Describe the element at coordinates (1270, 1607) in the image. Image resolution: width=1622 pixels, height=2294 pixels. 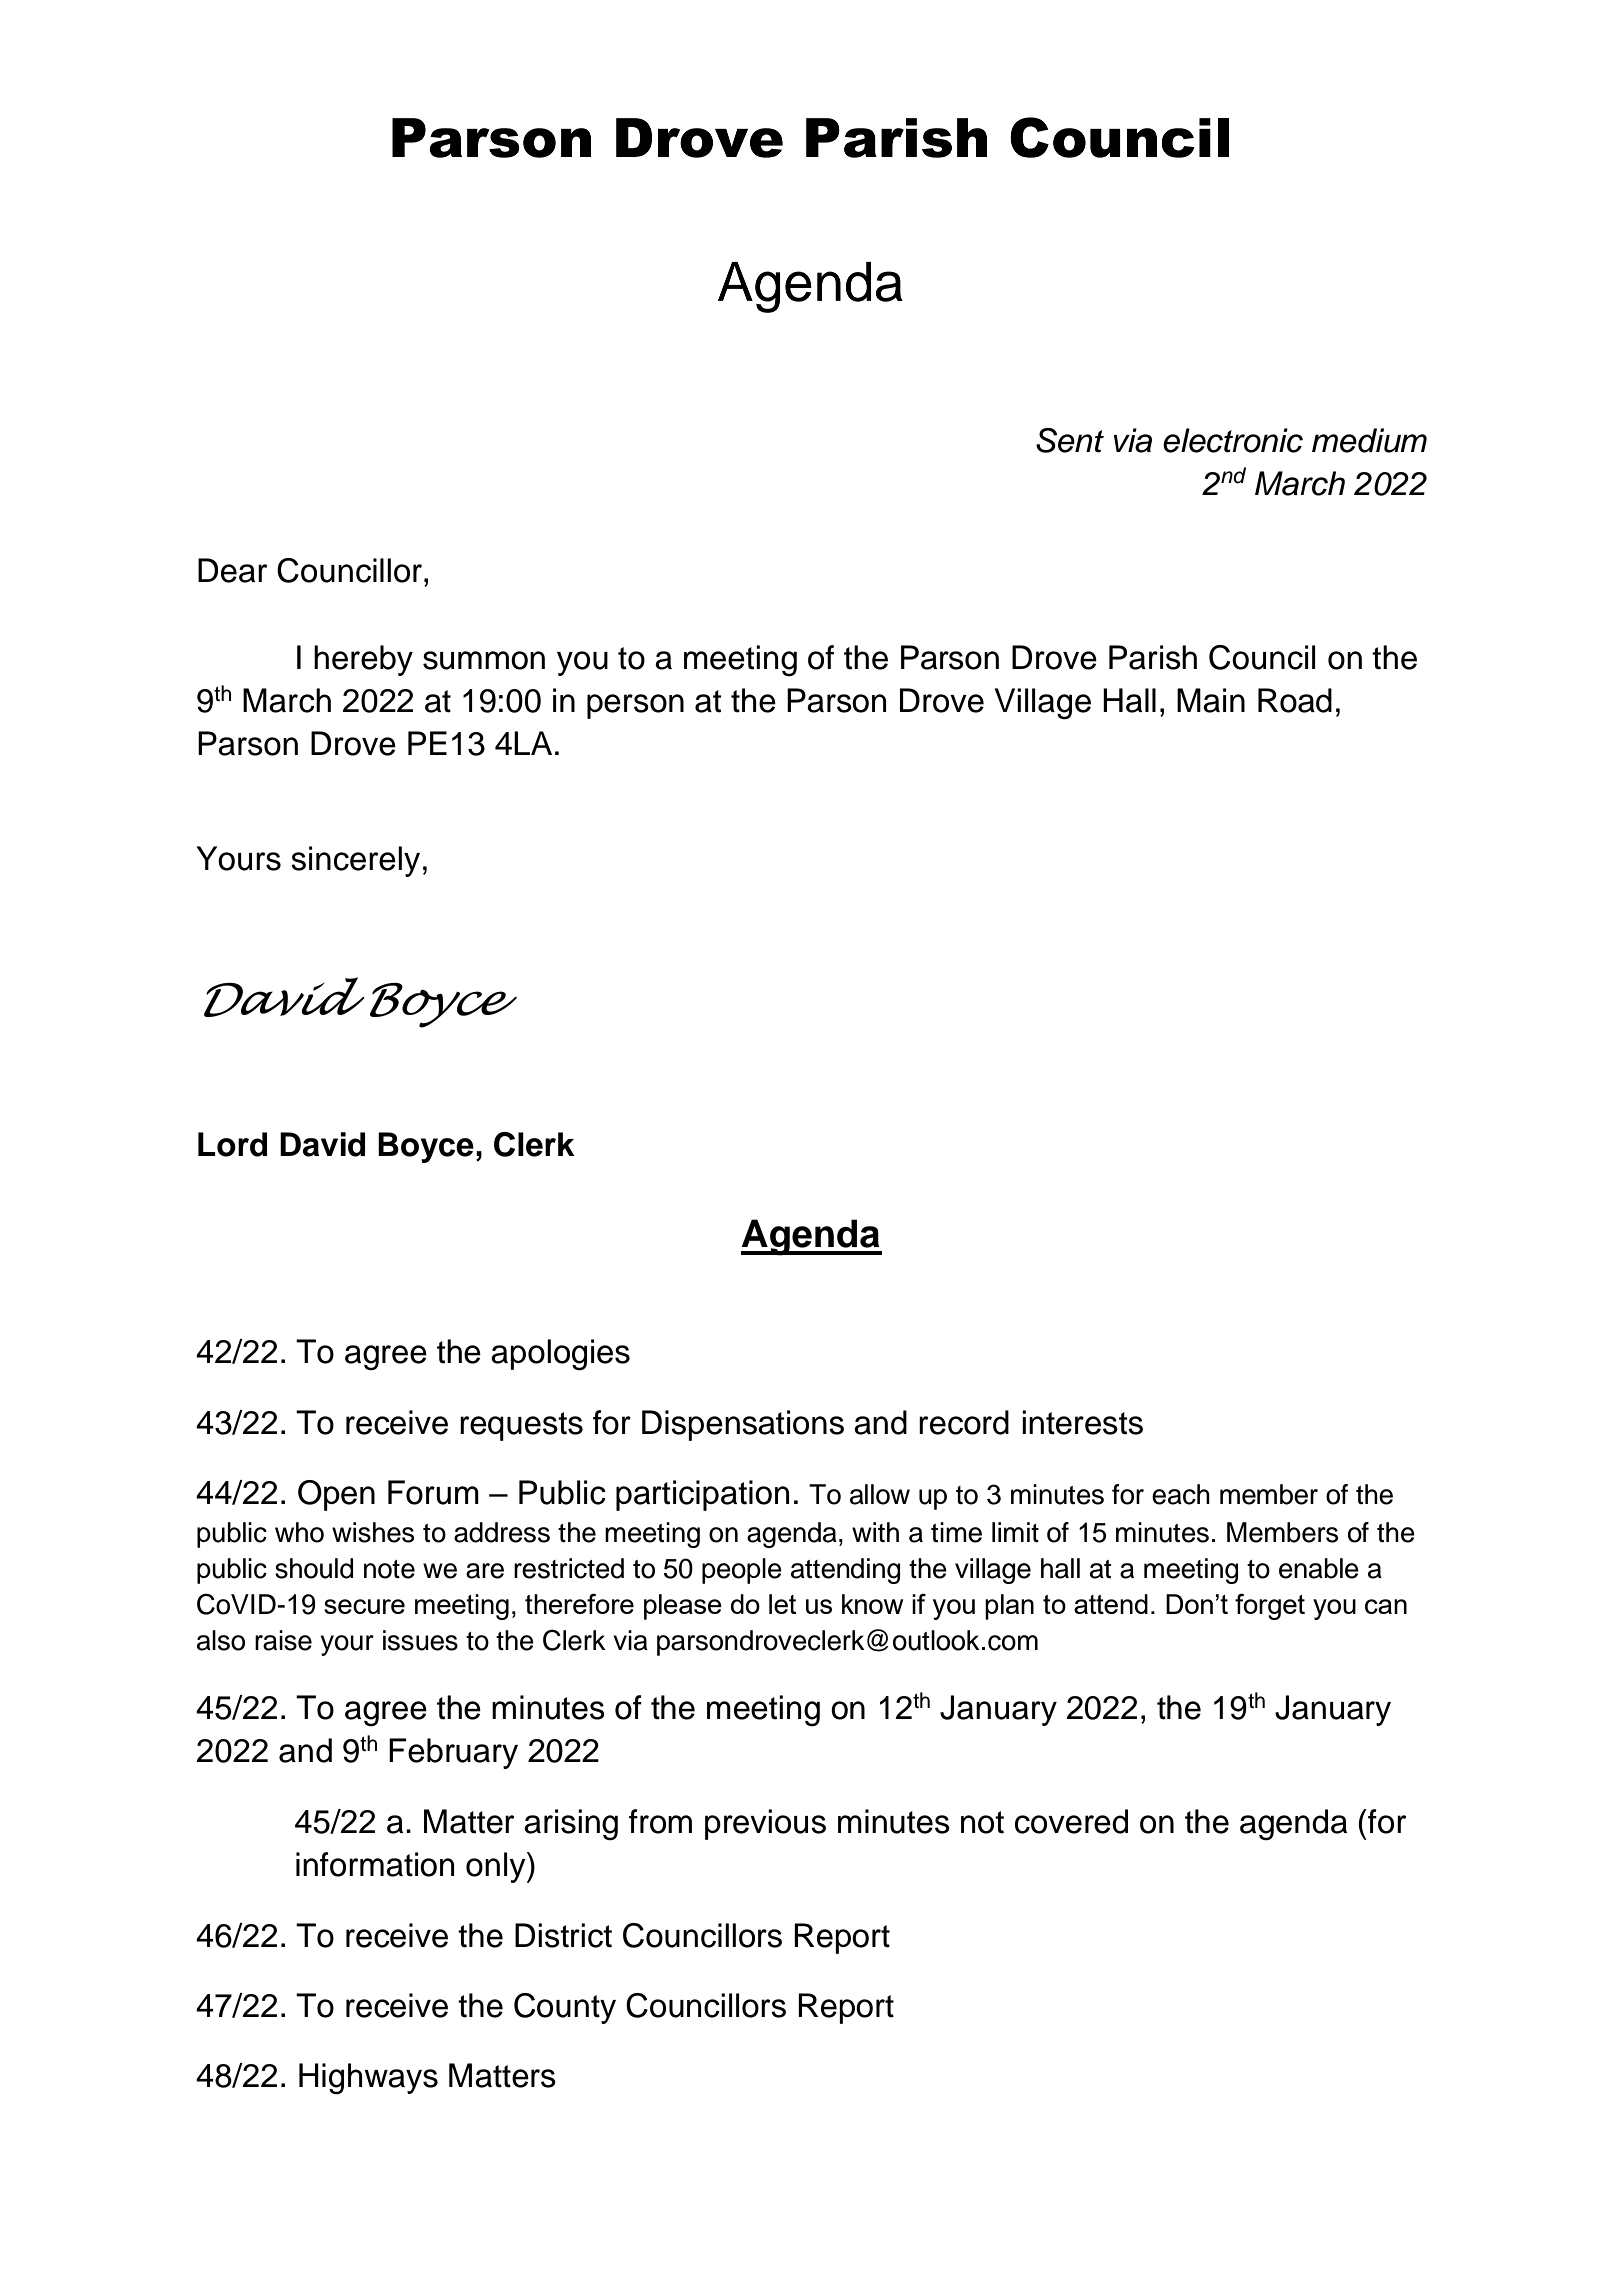
I see `forget` at that location.
